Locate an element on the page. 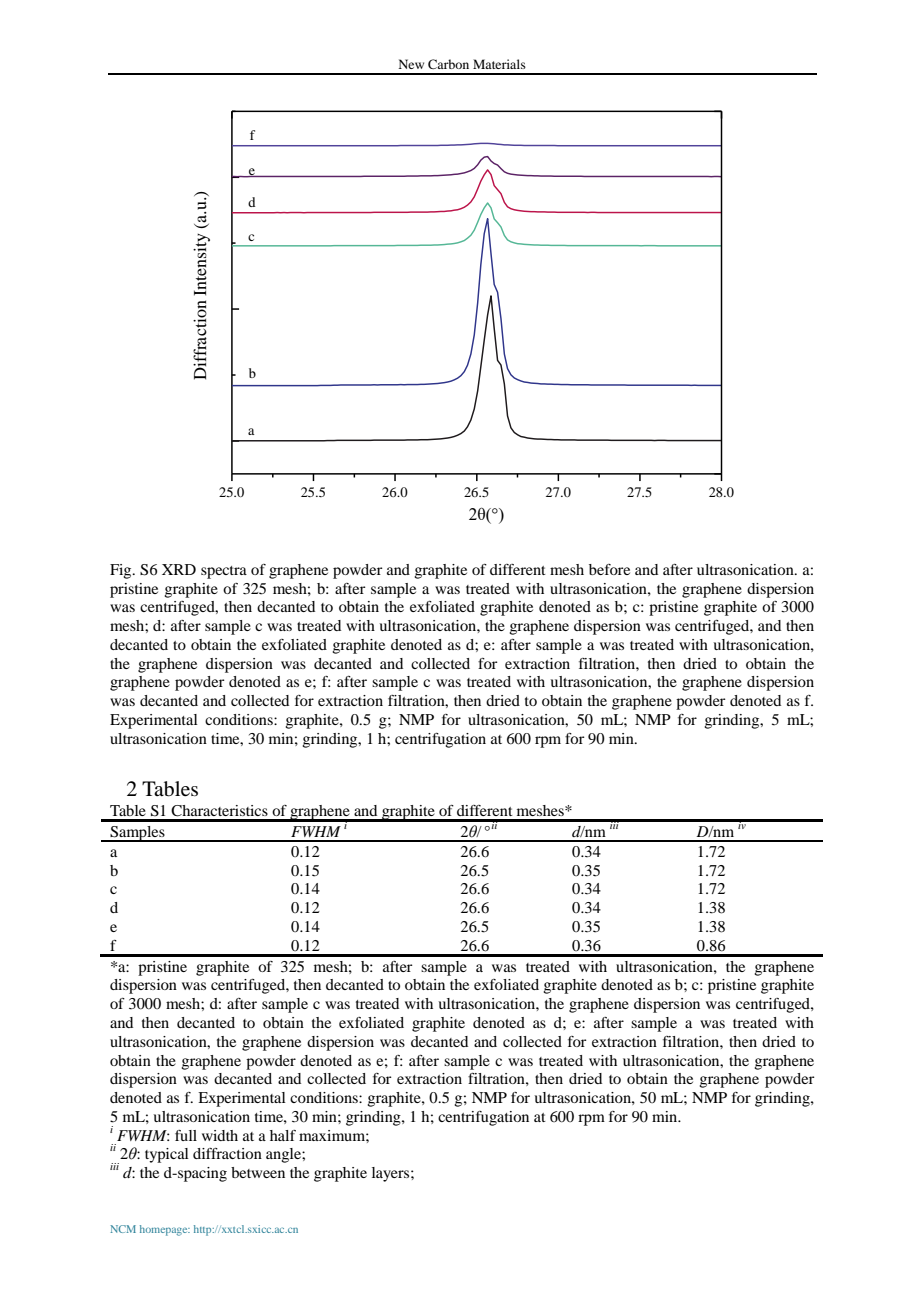 The width and height of the page is (924, 1308). New is located at coordinates (411, 64).
